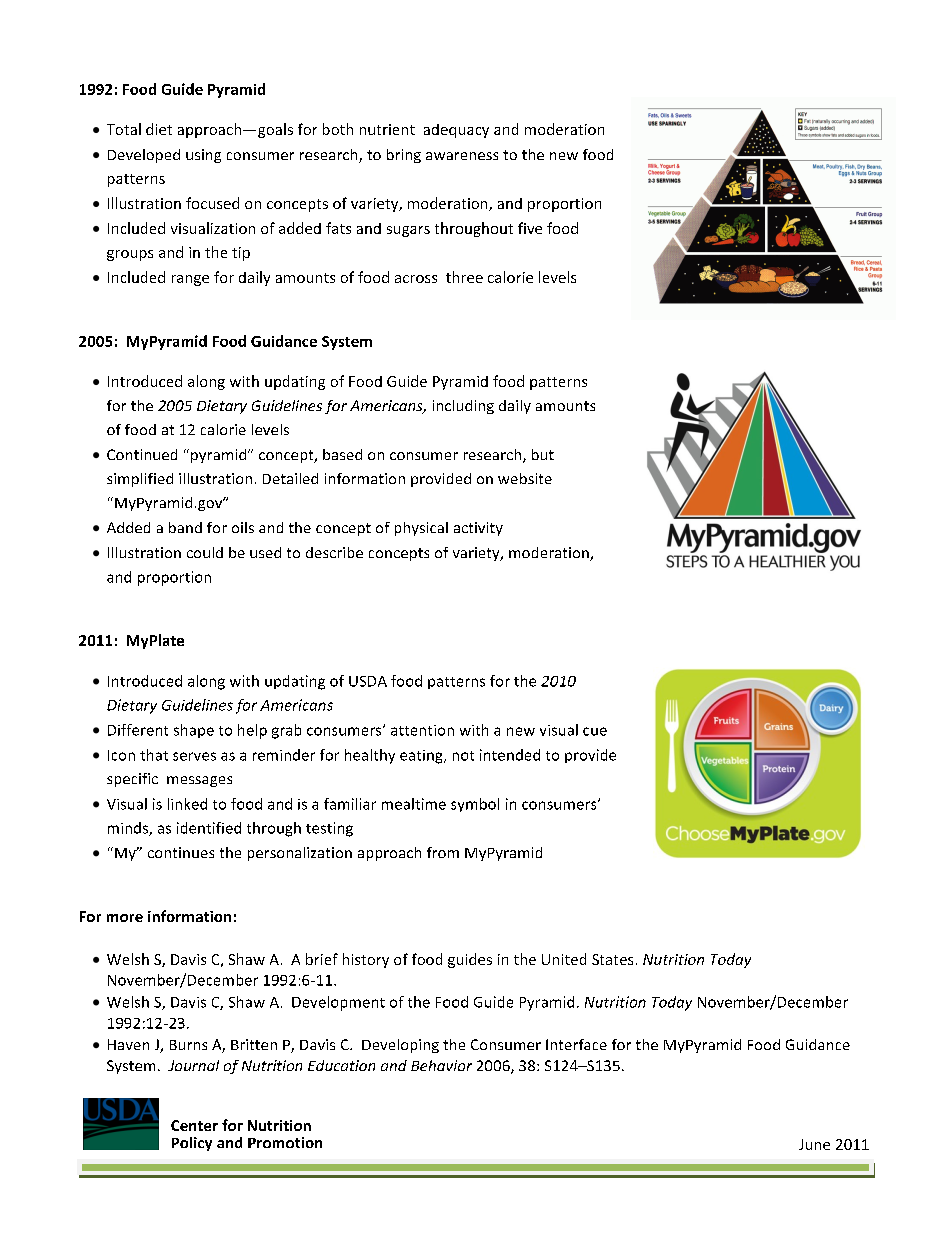 The width and height of the screenshot is (952, 1233). Describe the element at coordinates (462, 156) in the screenshot. I see `awareness` at that location.
